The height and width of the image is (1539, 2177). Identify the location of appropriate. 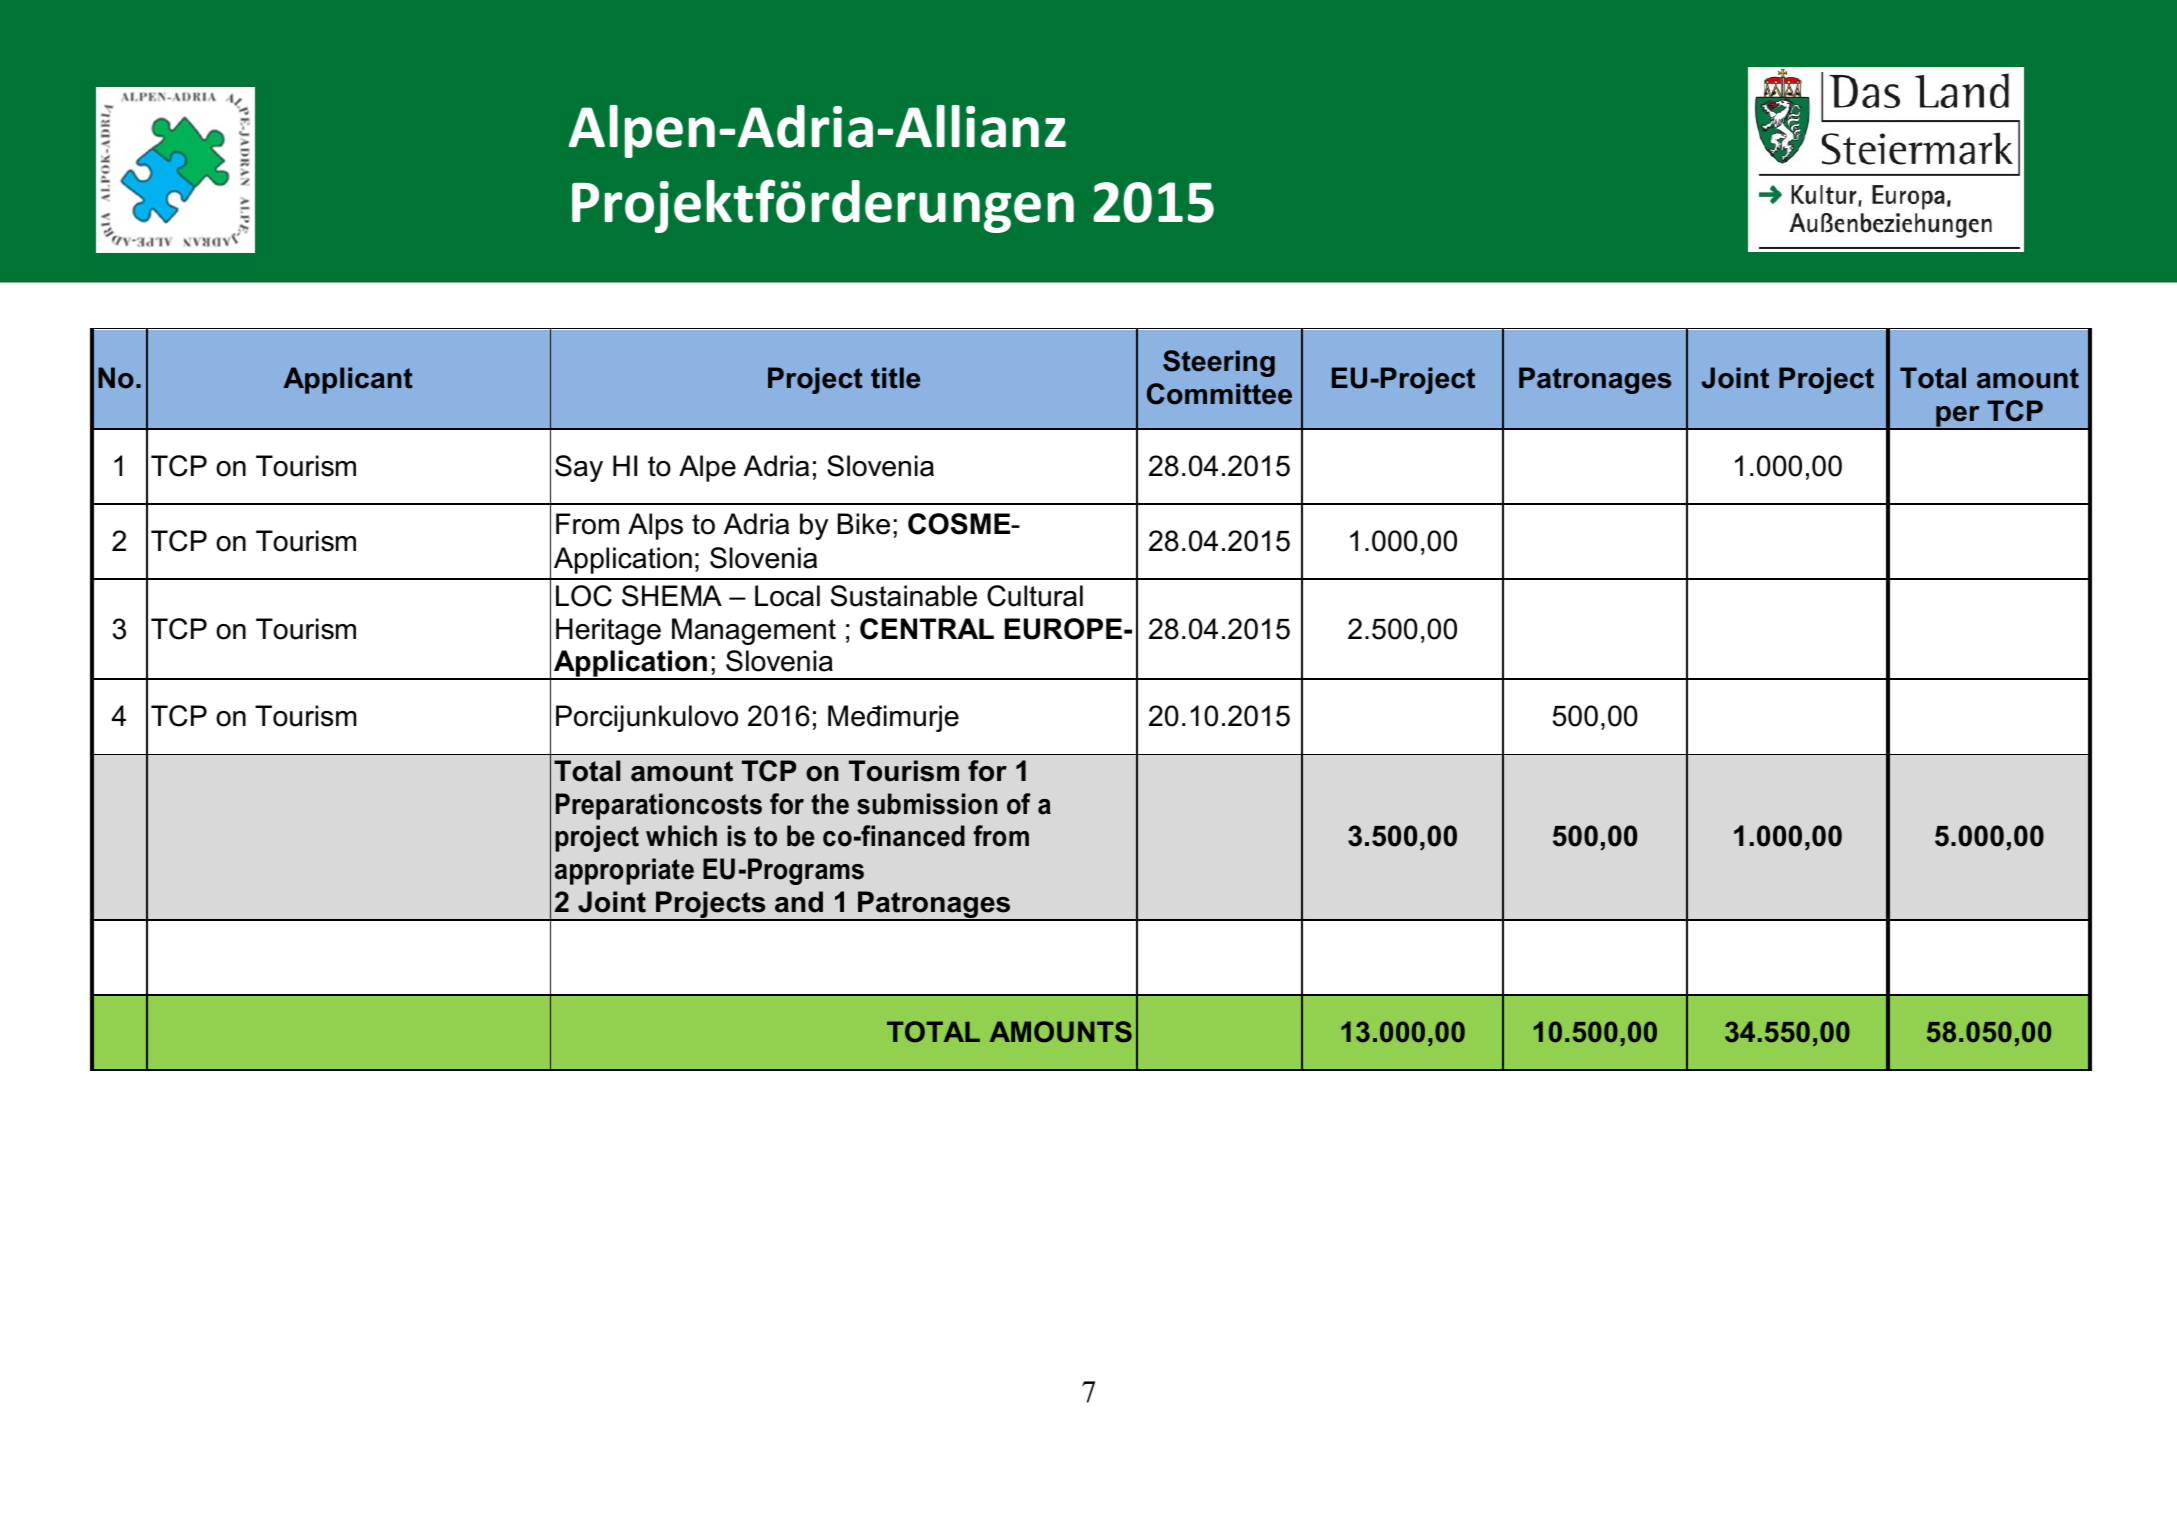
(624, 871).
